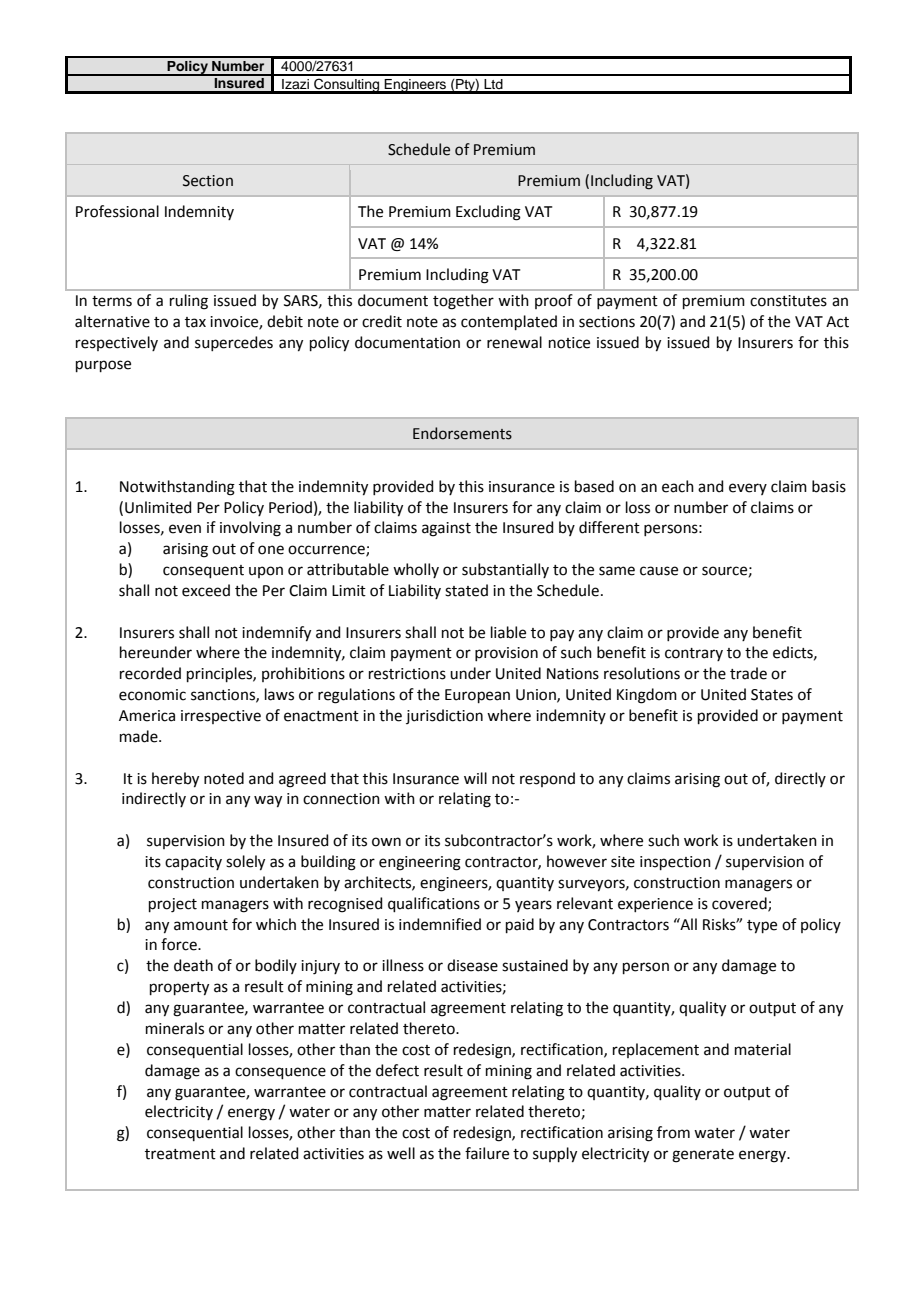 The width and height of the image is (924, 1308). Describe the element at coordinates (748, 673) in the image. I see `trade` at that location.
